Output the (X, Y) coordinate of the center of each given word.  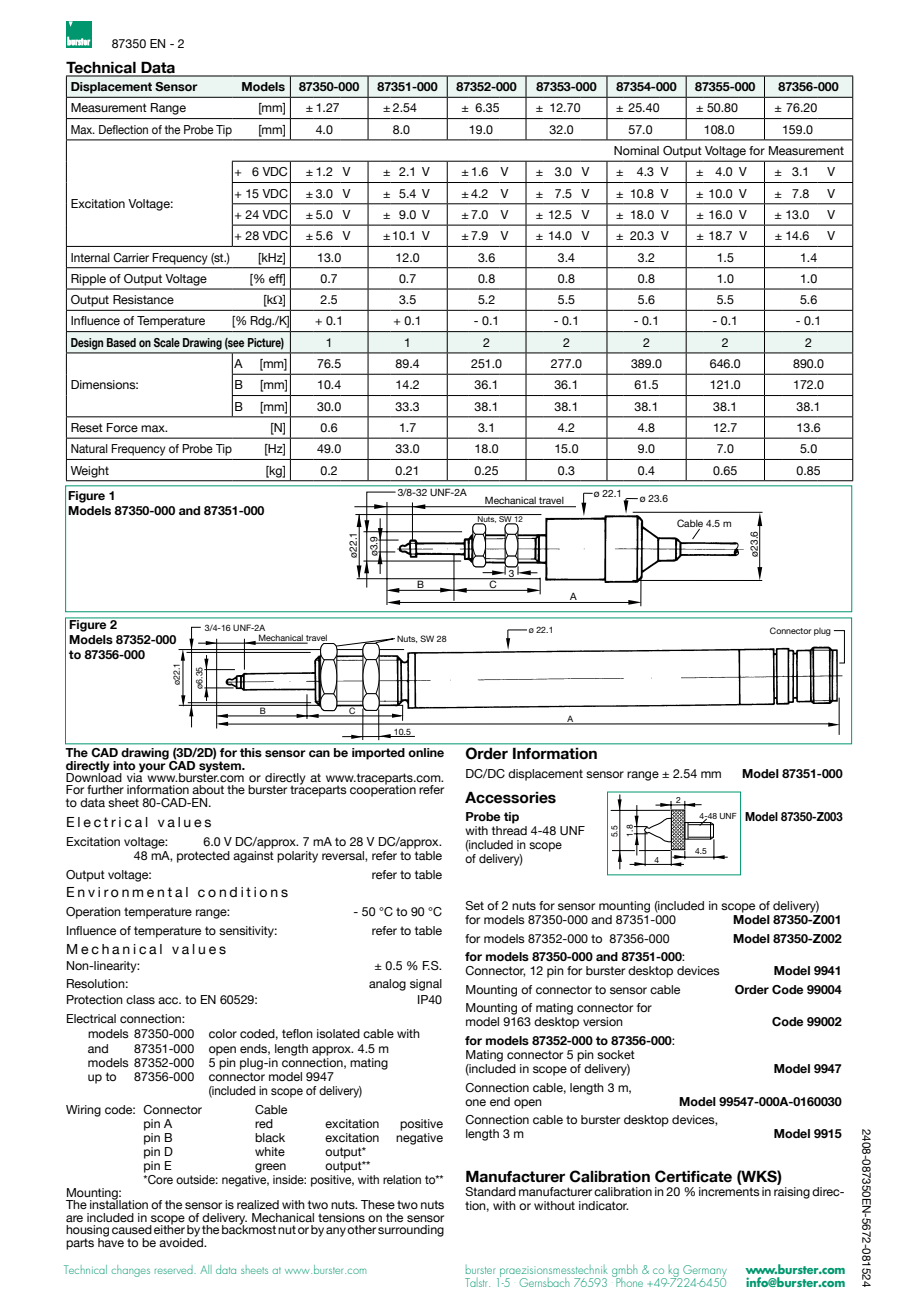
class (140, 999)
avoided (182, 1241)
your (152, 768)
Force (122, 427)
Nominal (636, 150)
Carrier (131, 257)
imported (378, 754)
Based (121, 342)
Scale (167, 342)
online (426, 752)
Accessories (510, 797)
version (603, 1021)
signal (426, 985)
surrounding (411, 1231)
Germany (705, 1272)
